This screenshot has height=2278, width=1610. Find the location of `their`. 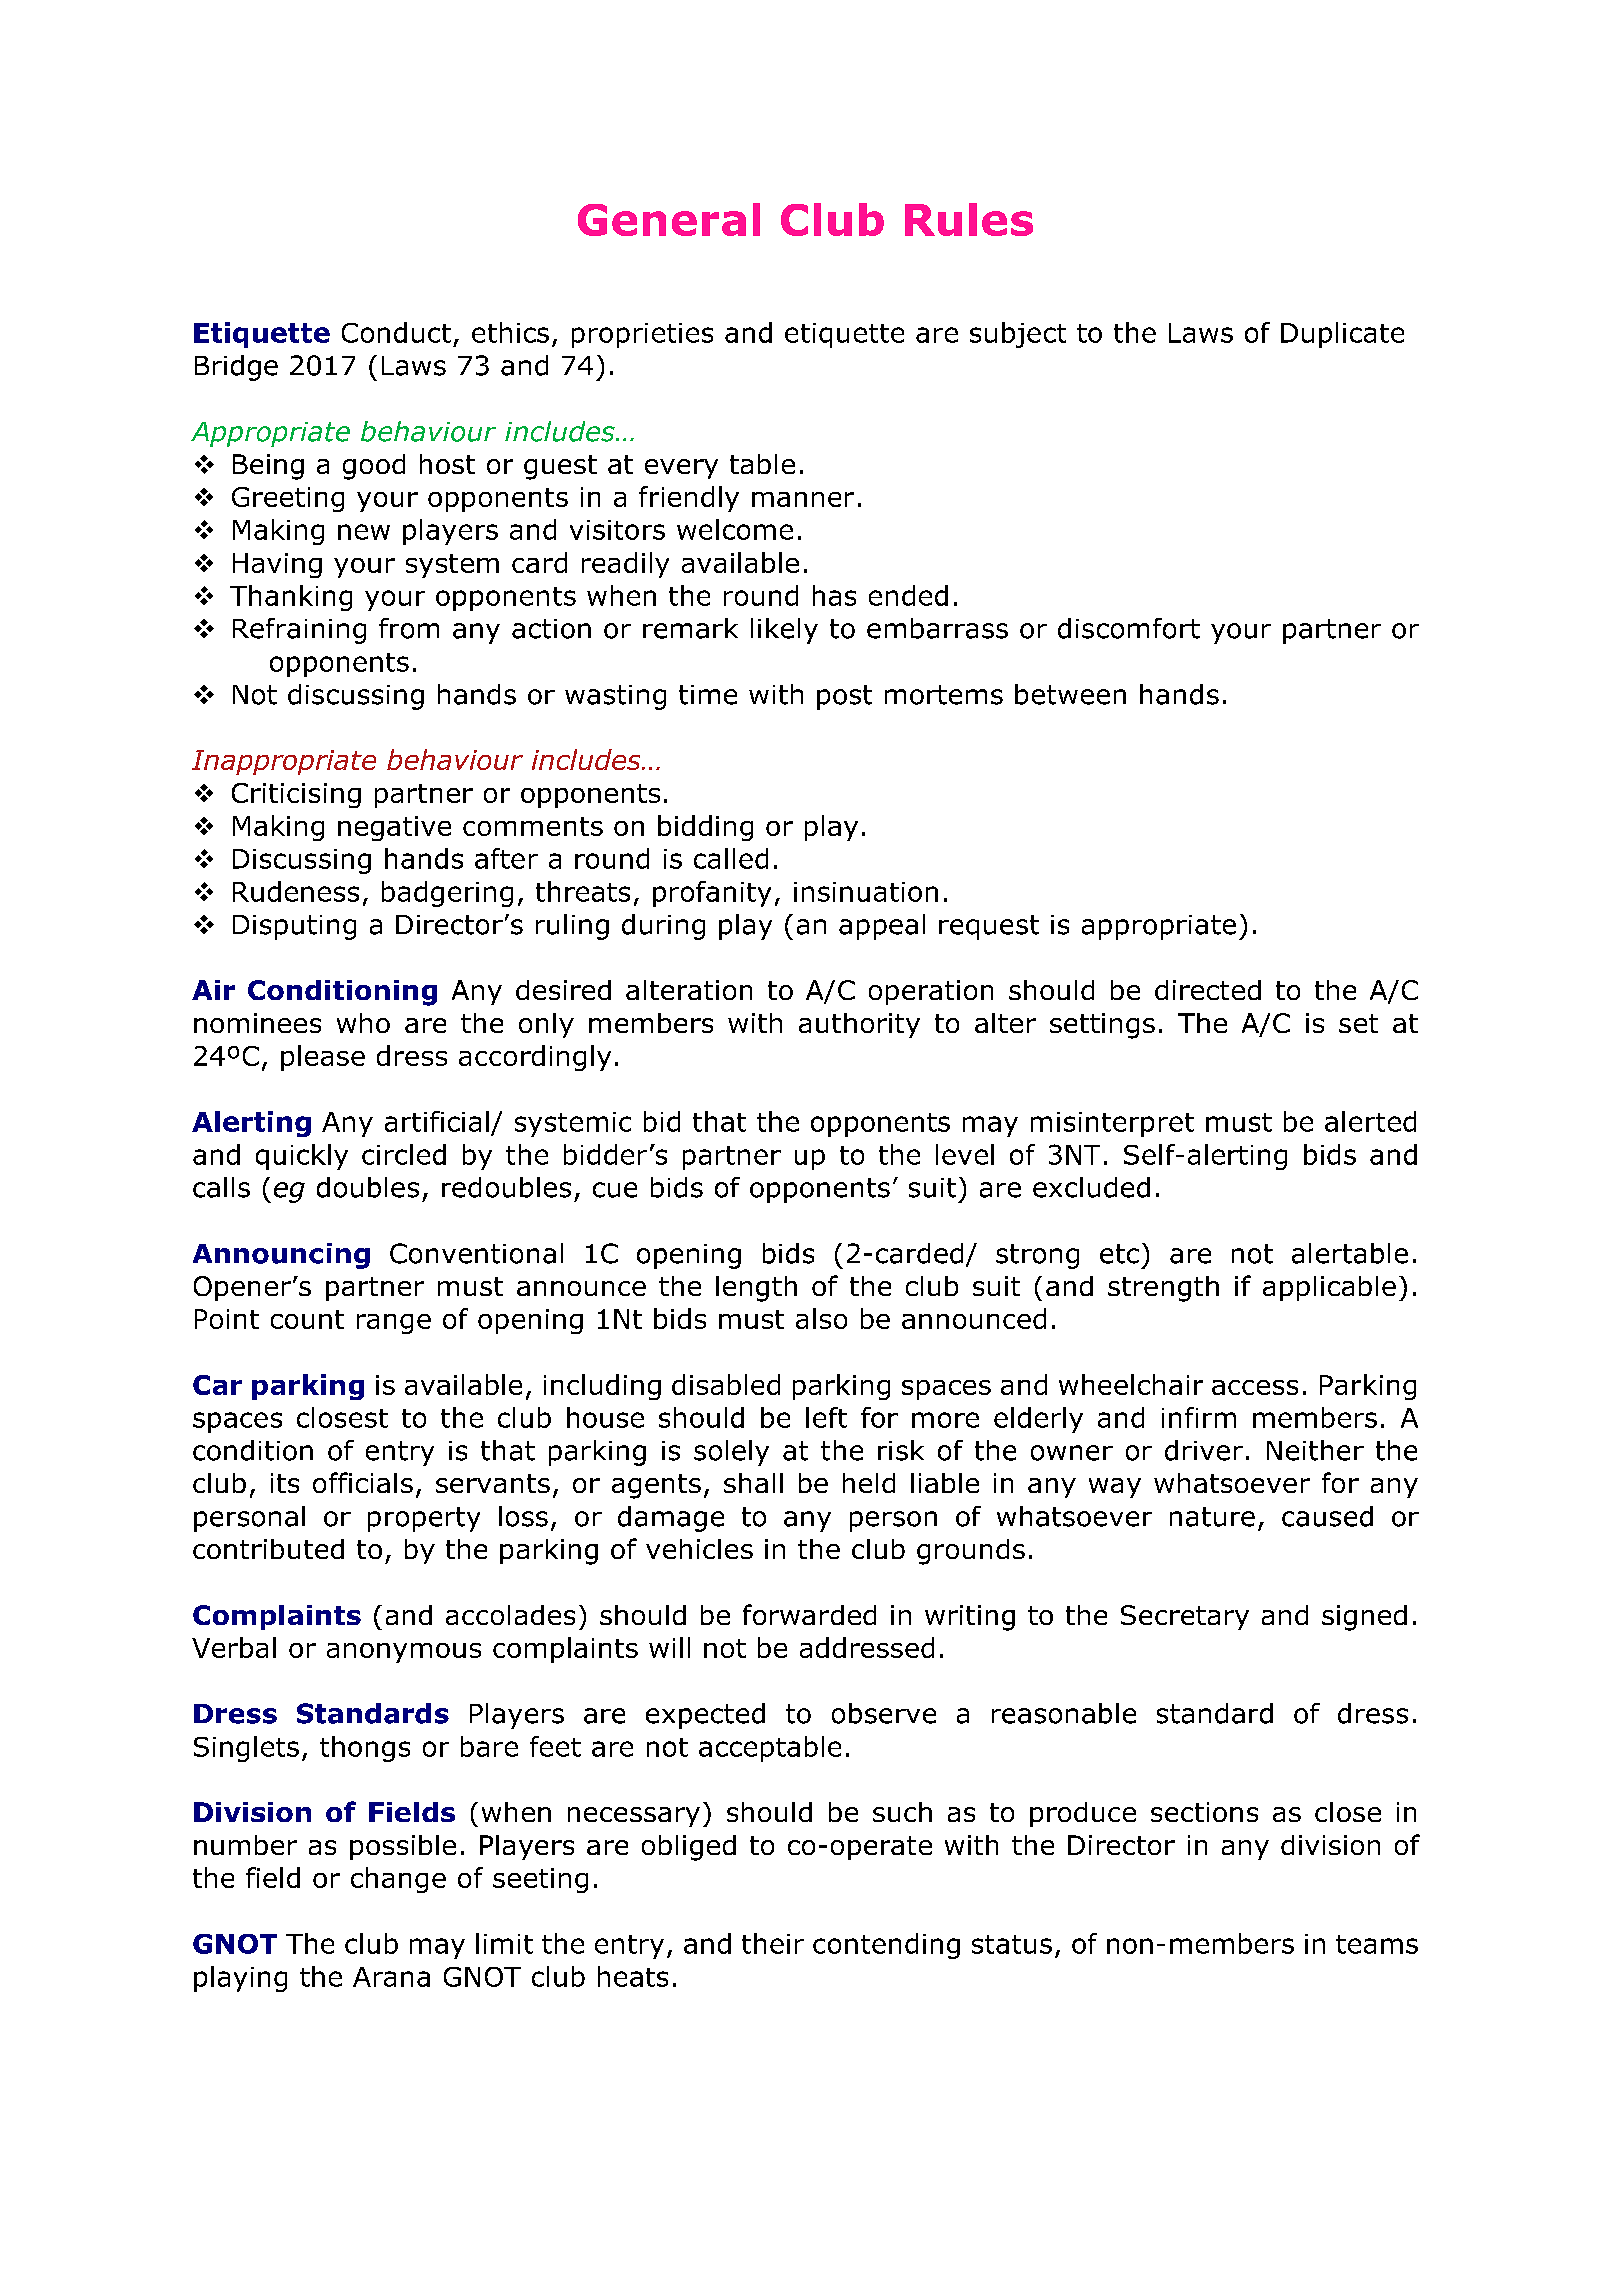

their is located at coordinates (773, 1943).
